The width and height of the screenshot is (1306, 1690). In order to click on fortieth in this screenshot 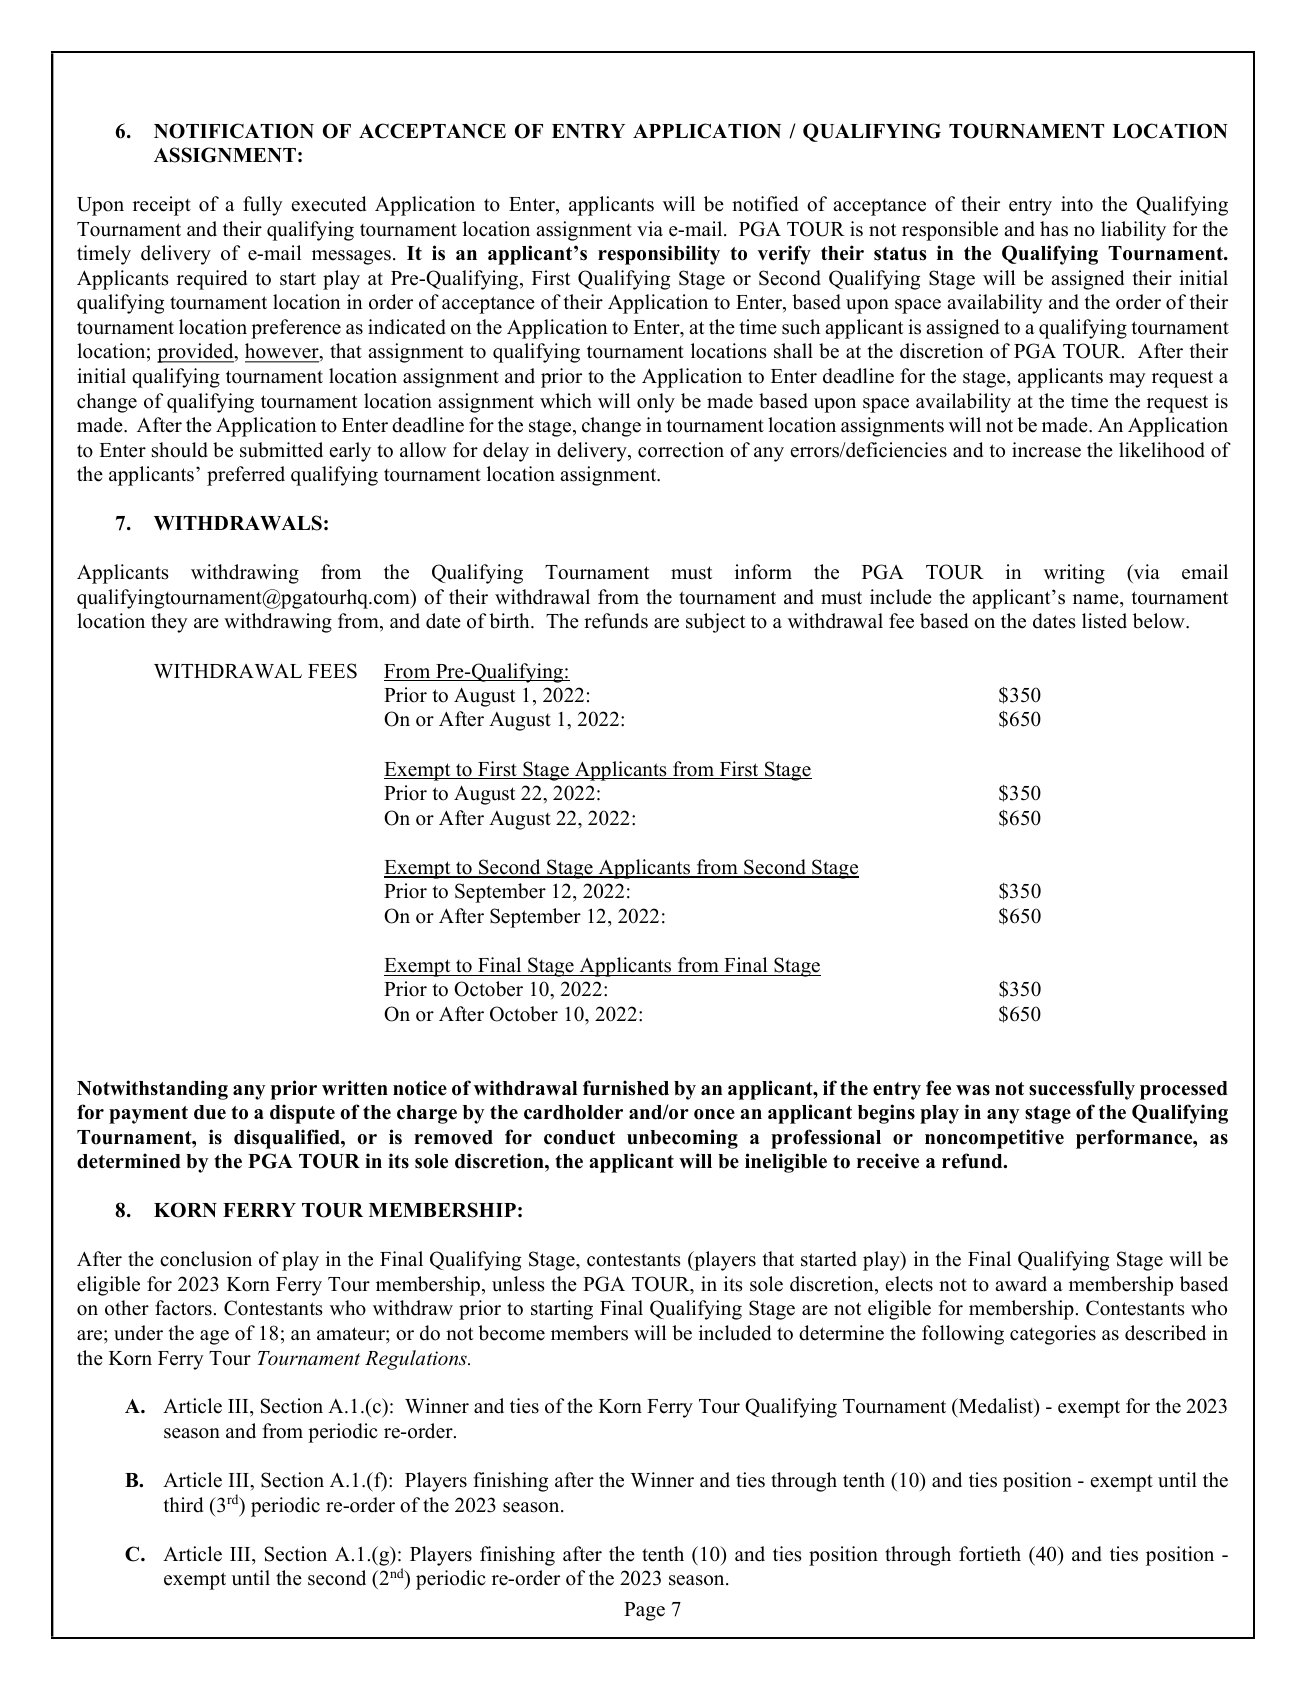, I will do `click(990, 1554)`.
